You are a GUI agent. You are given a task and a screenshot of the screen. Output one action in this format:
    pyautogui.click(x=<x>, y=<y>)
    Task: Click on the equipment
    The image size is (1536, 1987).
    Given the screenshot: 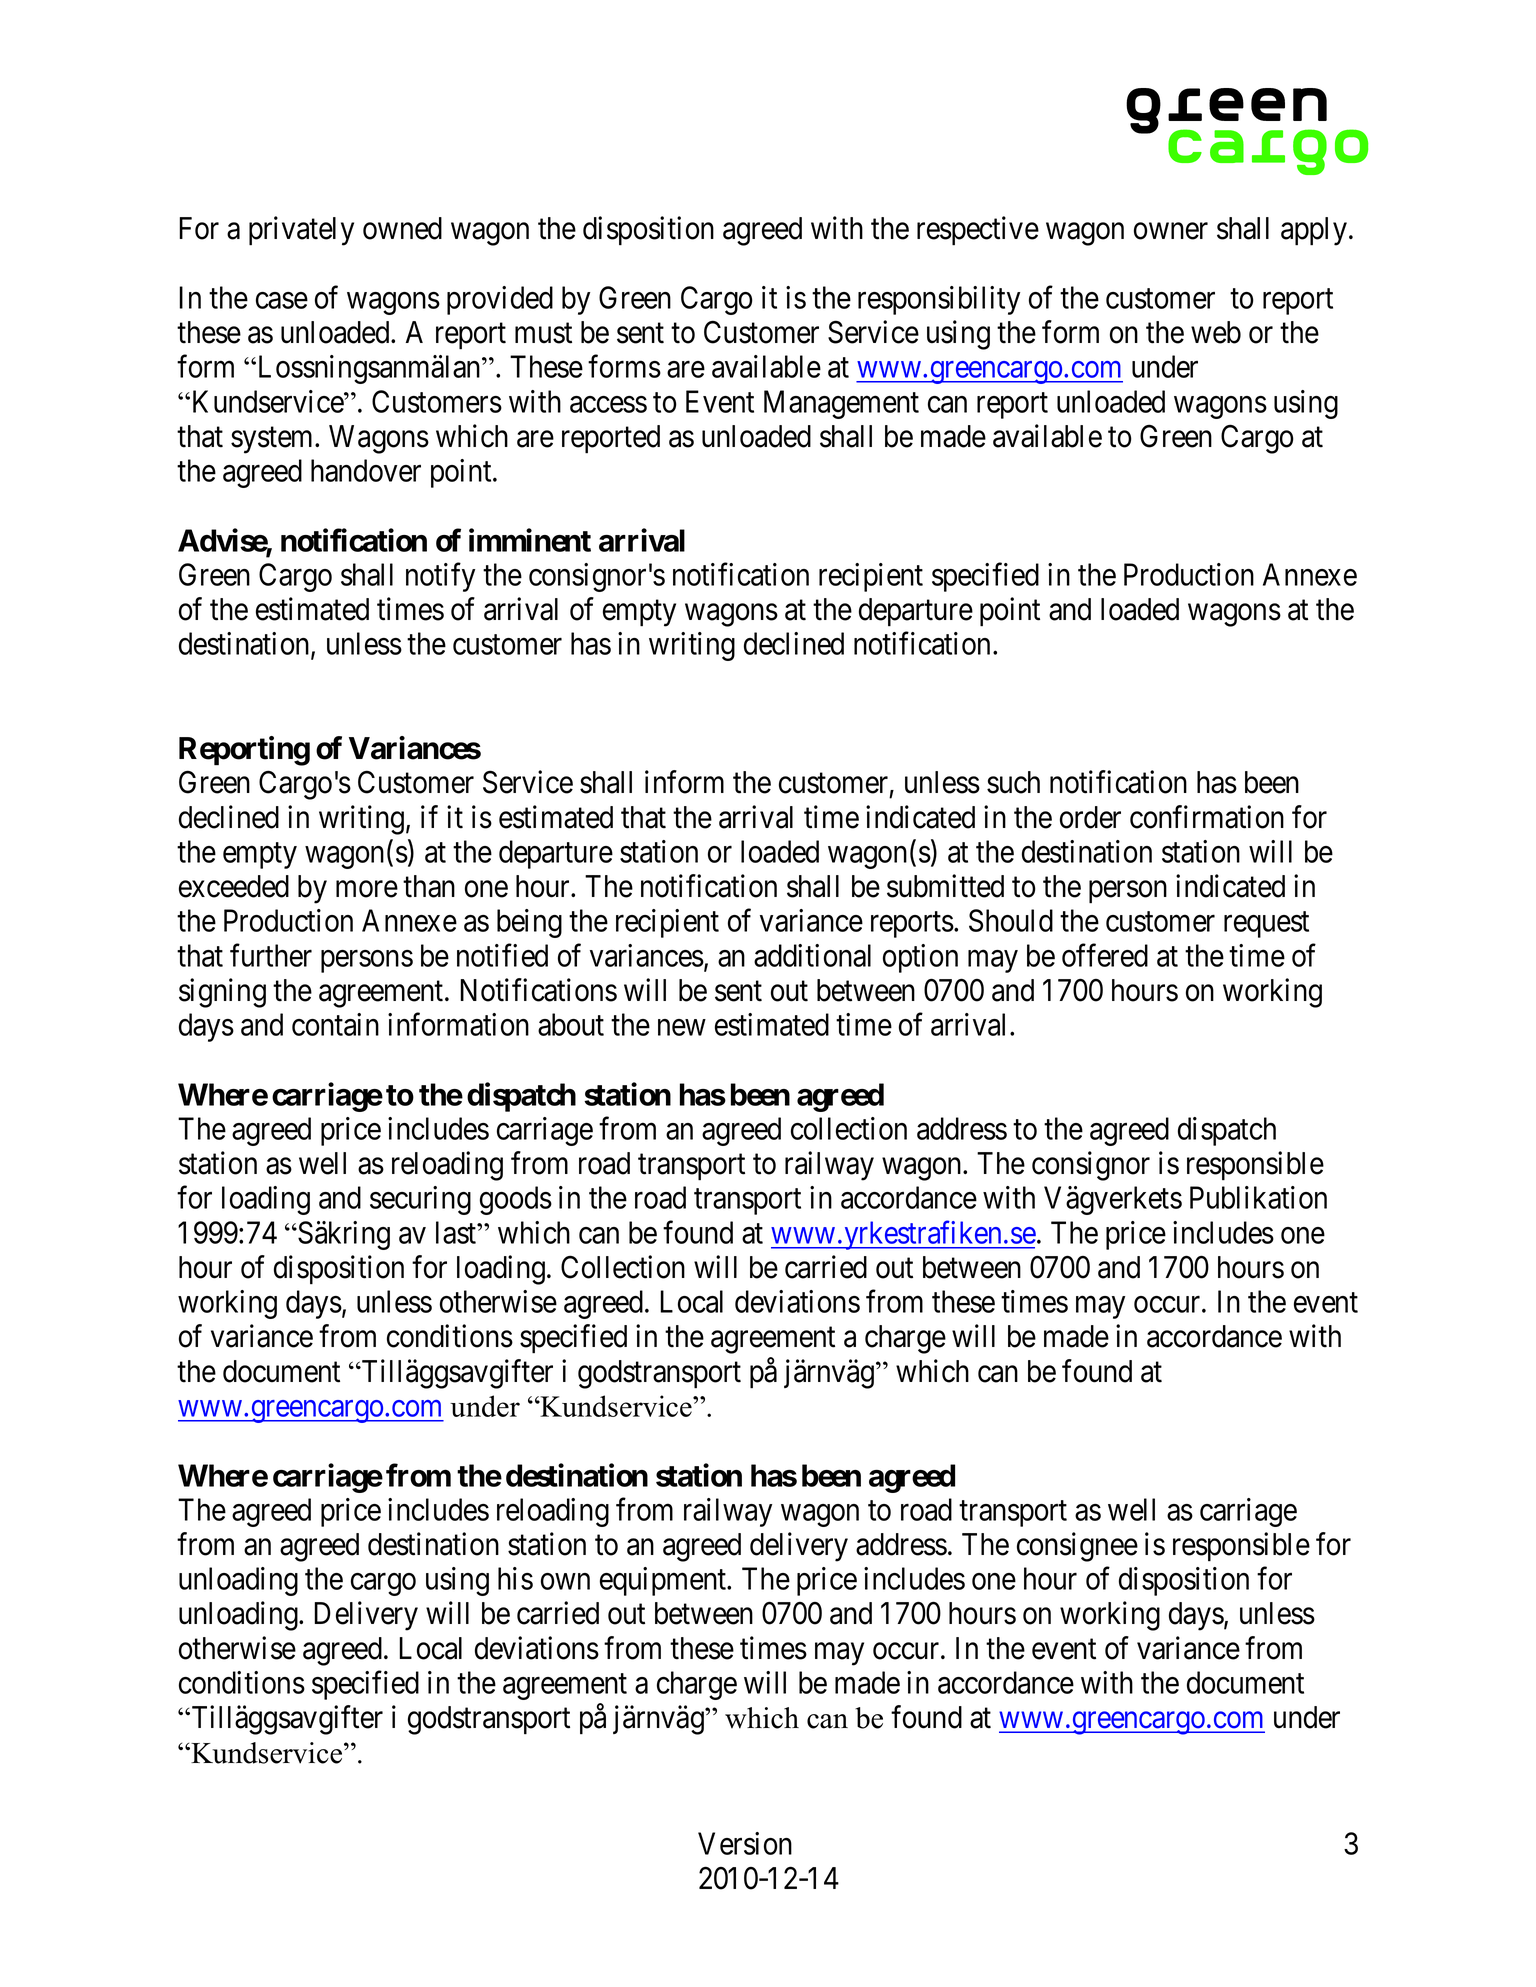 What is the action you would take?
    pyautogui.click(x=664, y=1581)
